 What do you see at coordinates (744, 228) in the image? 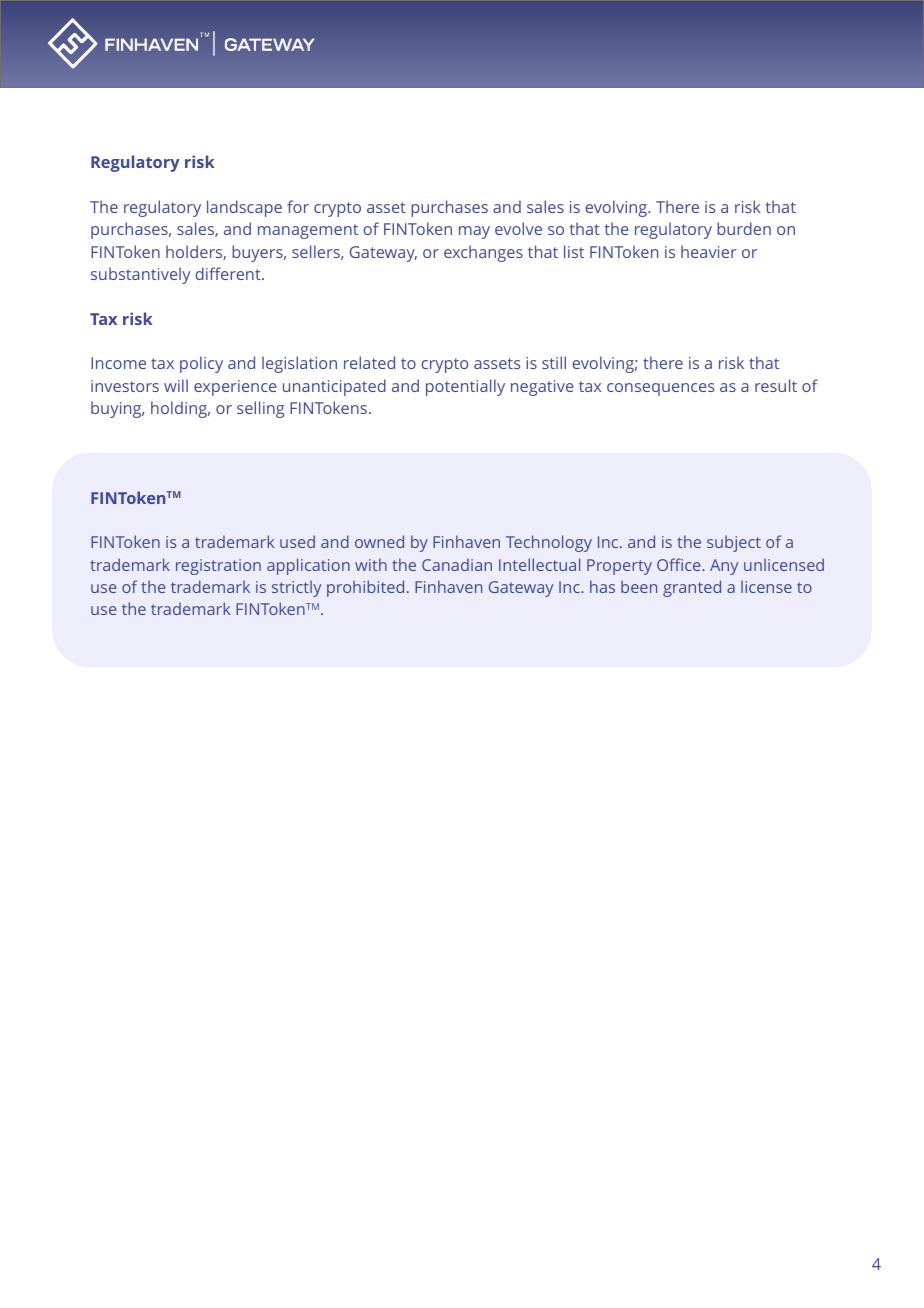
I see `burden` at bounding box center [744, 228].
